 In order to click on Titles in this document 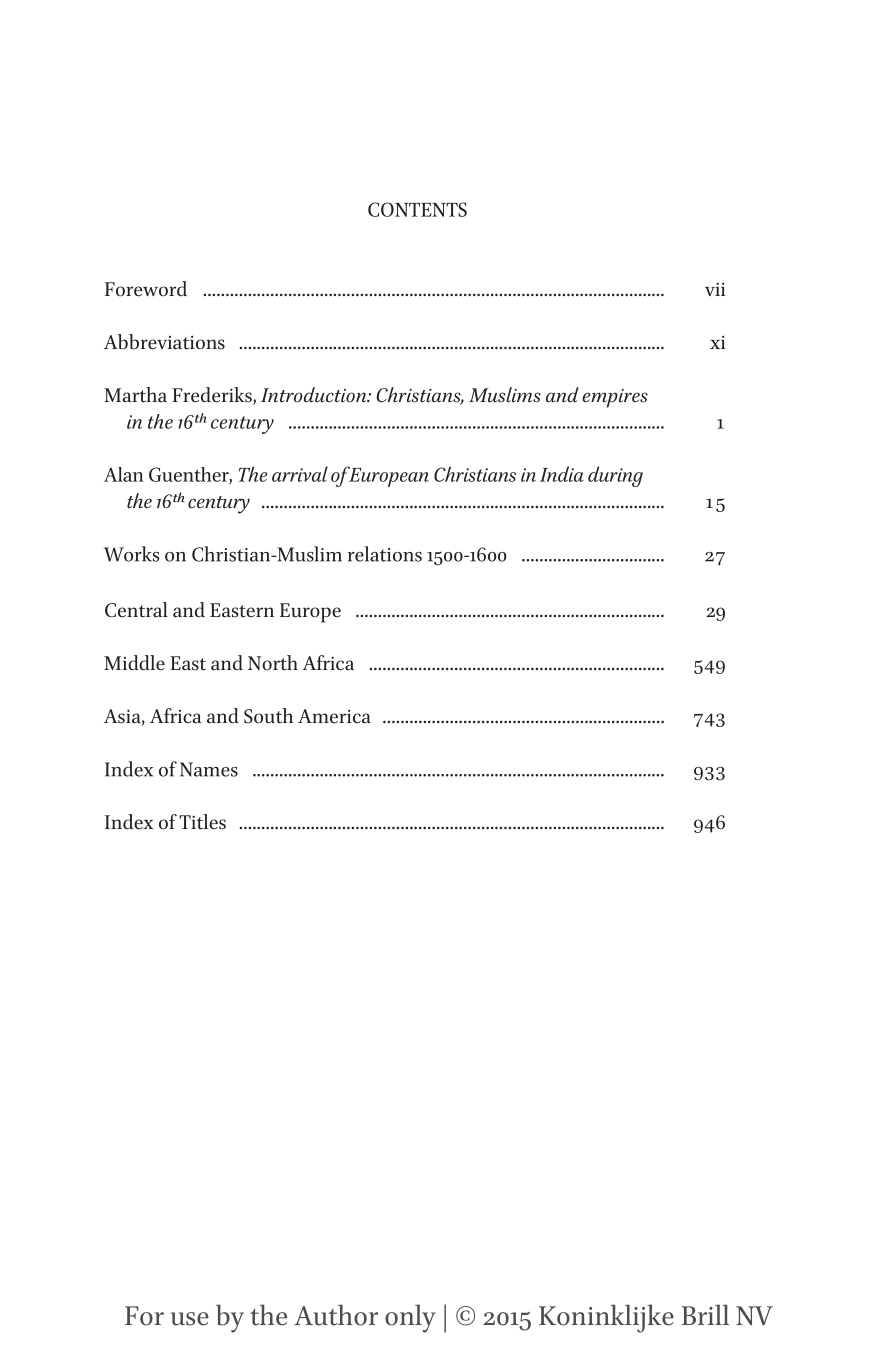, I will do `click(202, 822)`.
